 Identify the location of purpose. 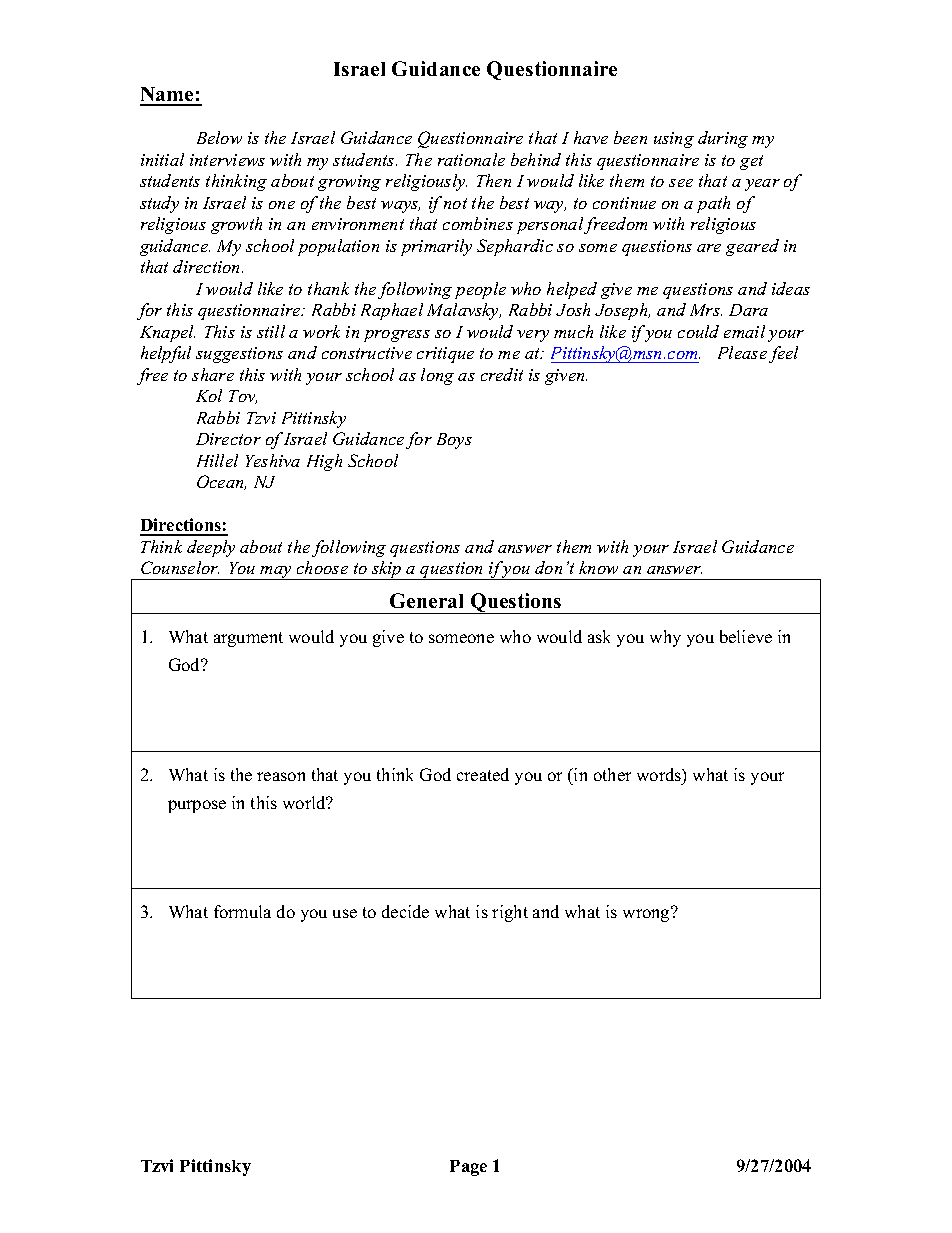
(197, 806).
